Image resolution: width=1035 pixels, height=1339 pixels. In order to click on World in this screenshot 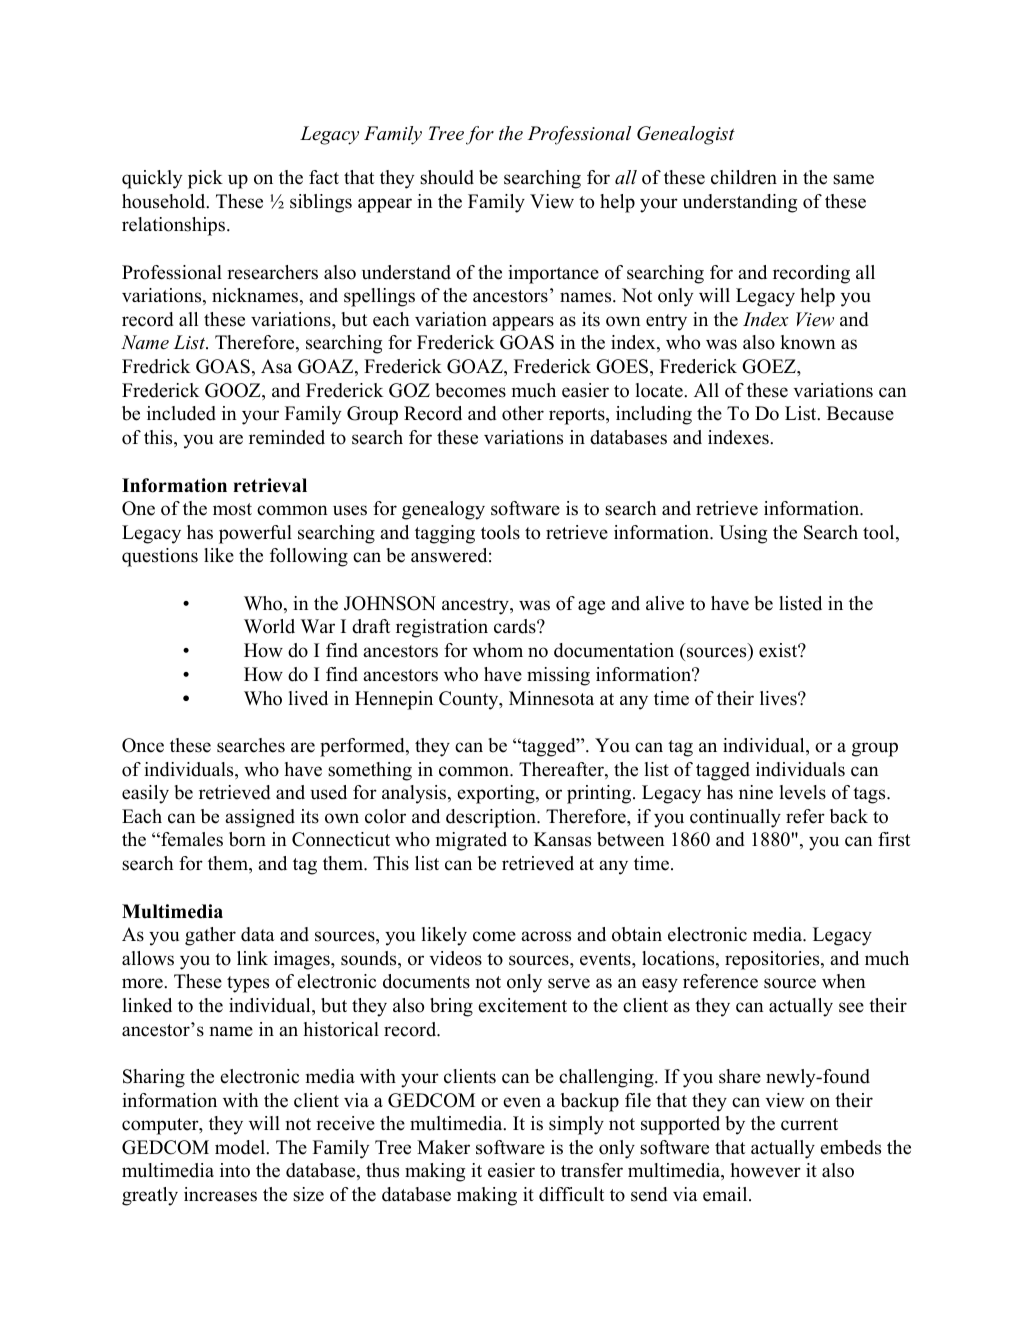, I will do `click(269, 626)`.
